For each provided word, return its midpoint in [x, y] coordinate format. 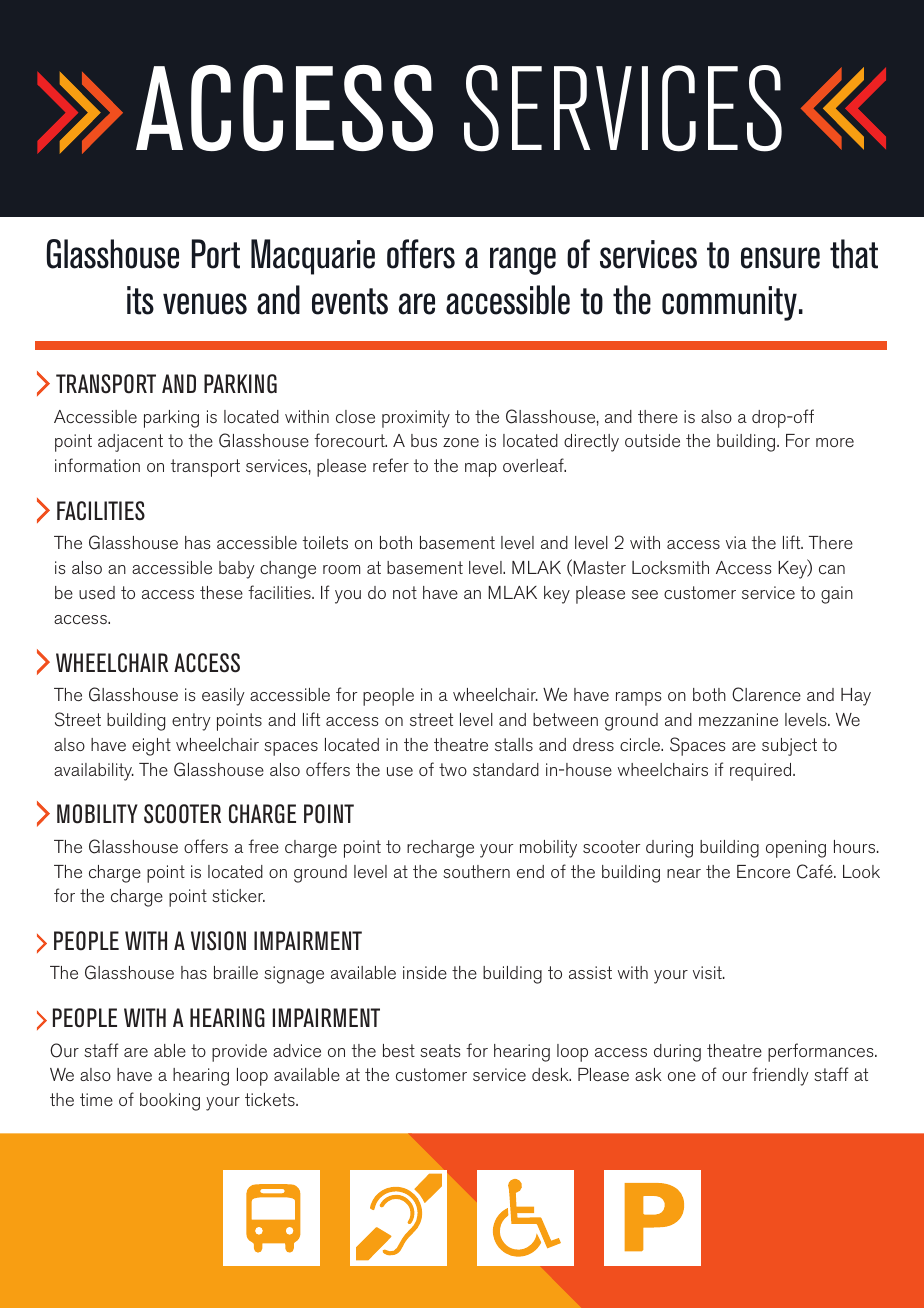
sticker [238, 895]
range [523, 261]
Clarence [766, 694]
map [481, 470]
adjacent [130, 443]
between [565, 719]
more [835, 442]
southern [476, 871]
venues [205, 304]
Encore [763, 871]
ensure [780, 258]
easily [223, 697]
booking [170, 1102]
